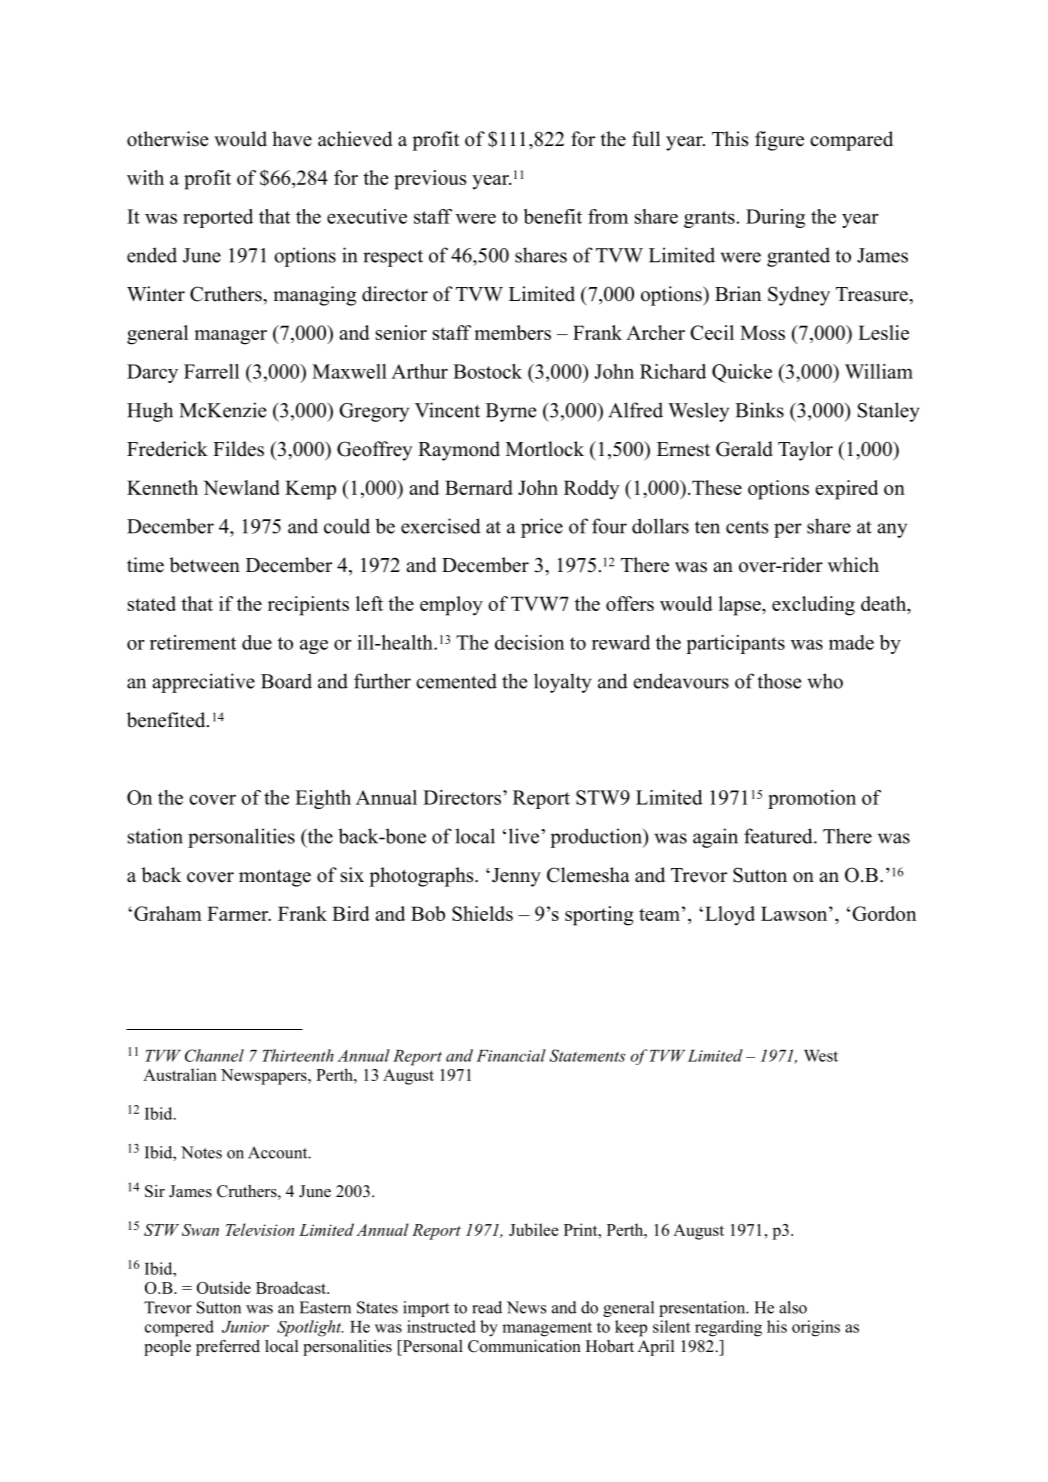 Image resolution: width=1048 pixels, height=1482 pixels. What do you see at coordinates (812, 799) in the document?
I see `promotion` at bounding box center [812, 799].
